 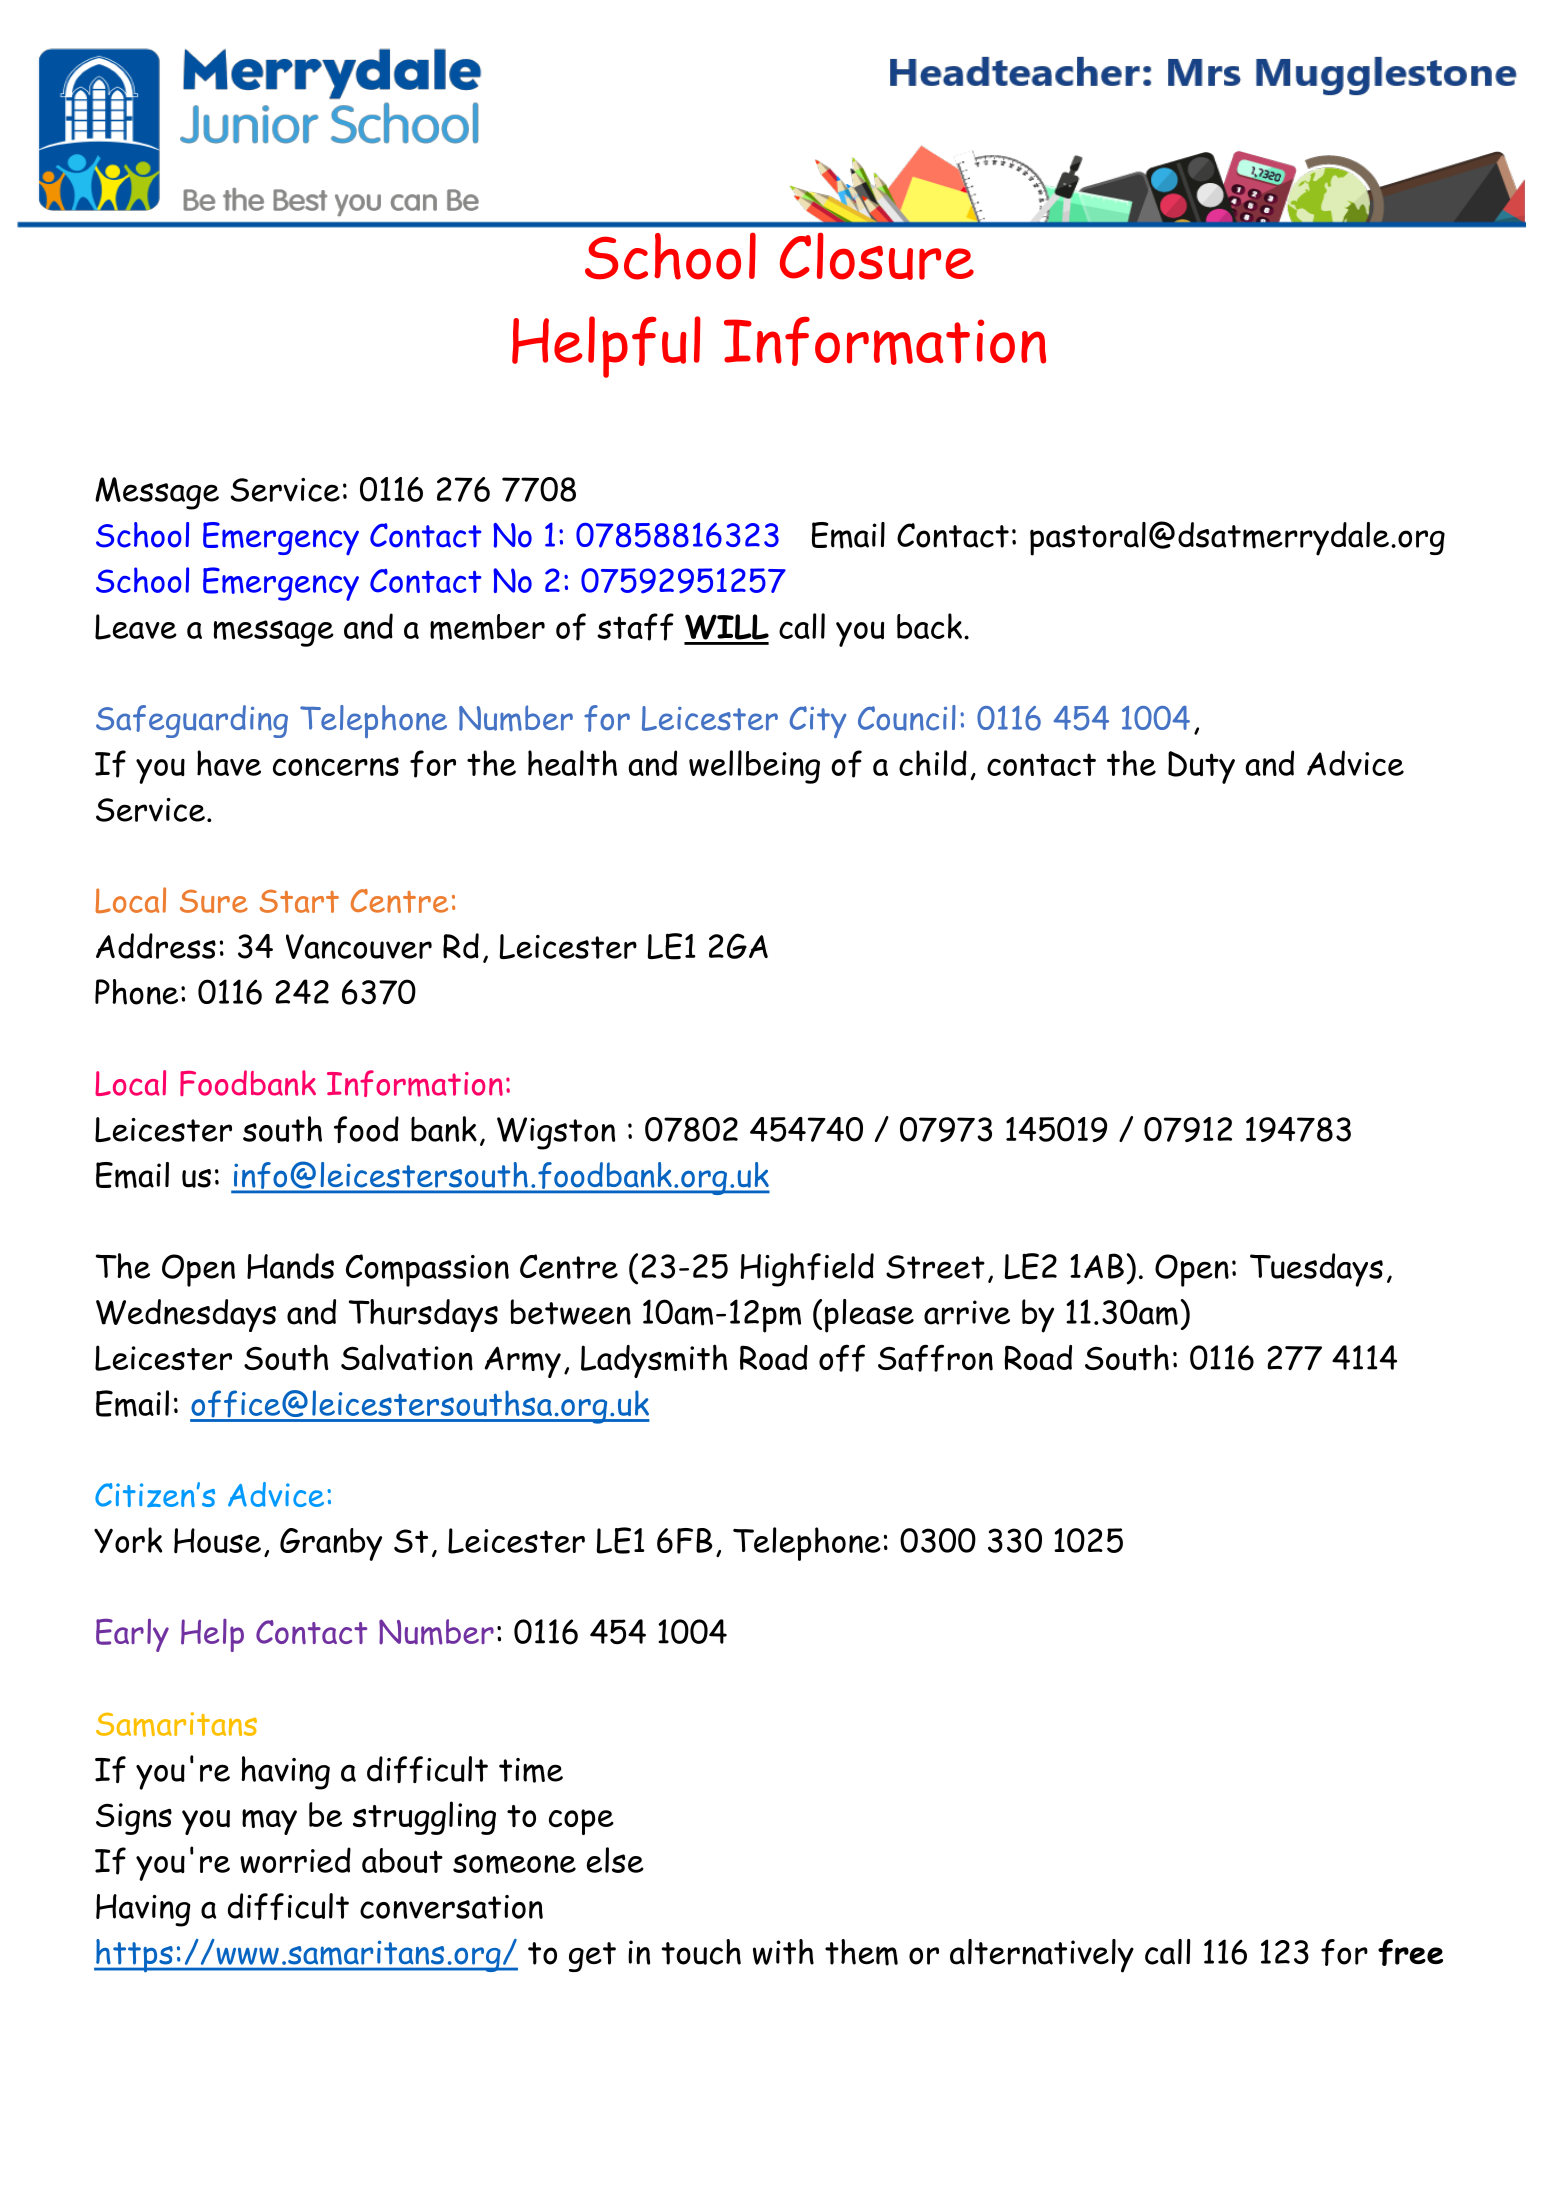 What do you see at coordinates (1201, 767) in the image?
I see `Duty` at bounding box center [1201, 767].
